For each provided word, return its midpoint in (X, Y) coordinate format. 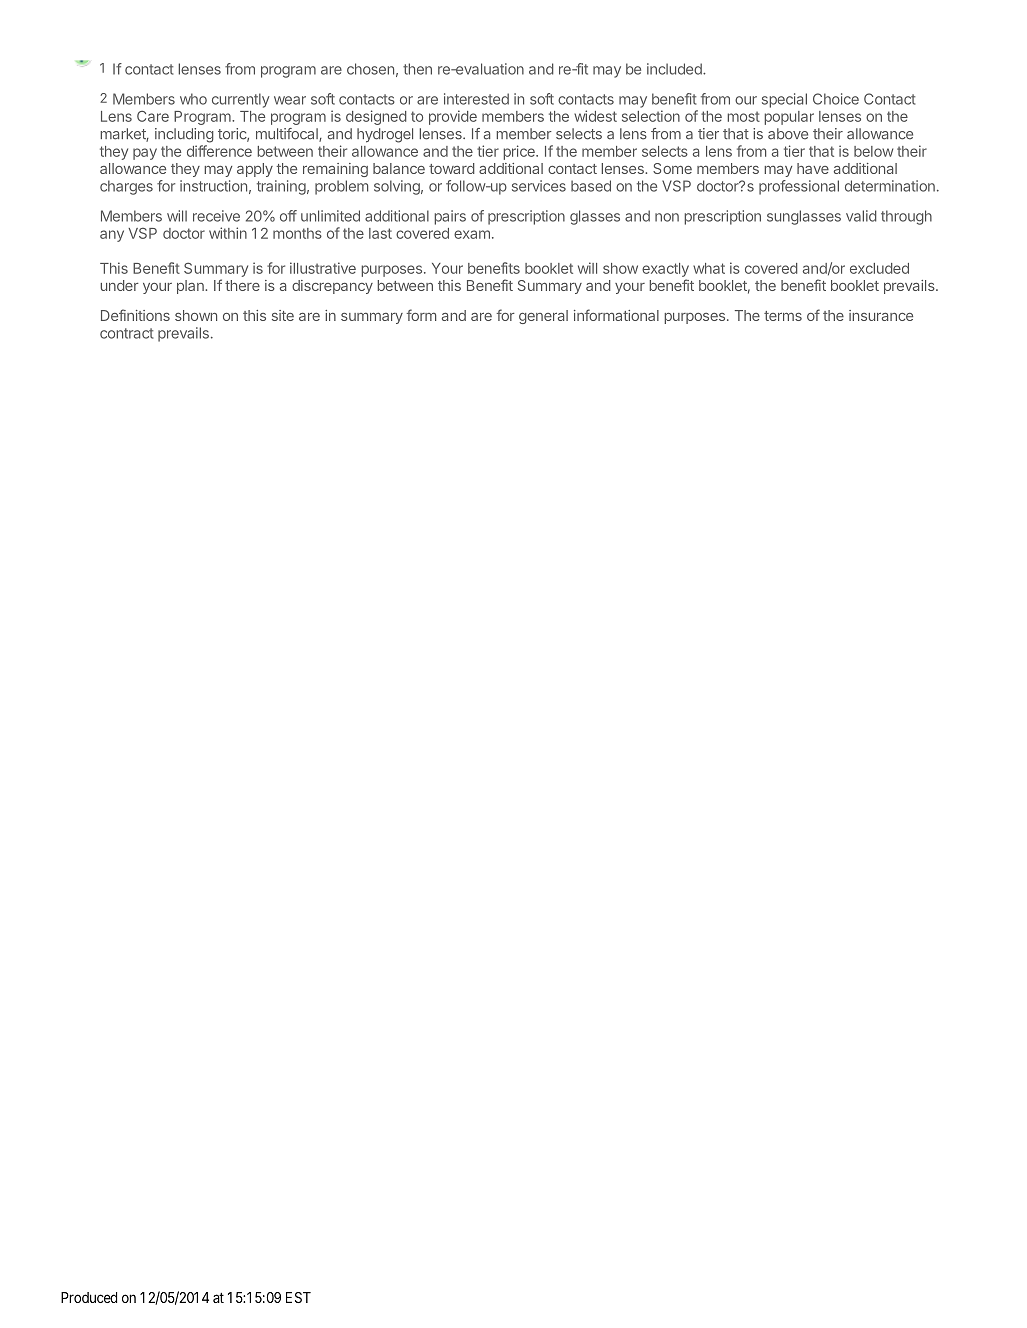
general (543, 317)
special (784, 100)
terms (783, 316)
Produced (89, 1297)
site (283, 315)
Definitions (135, 315)
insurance (881, 315)
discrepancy (332, 287)
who (193, 99)
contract (126, 333)
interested (476, 99)
